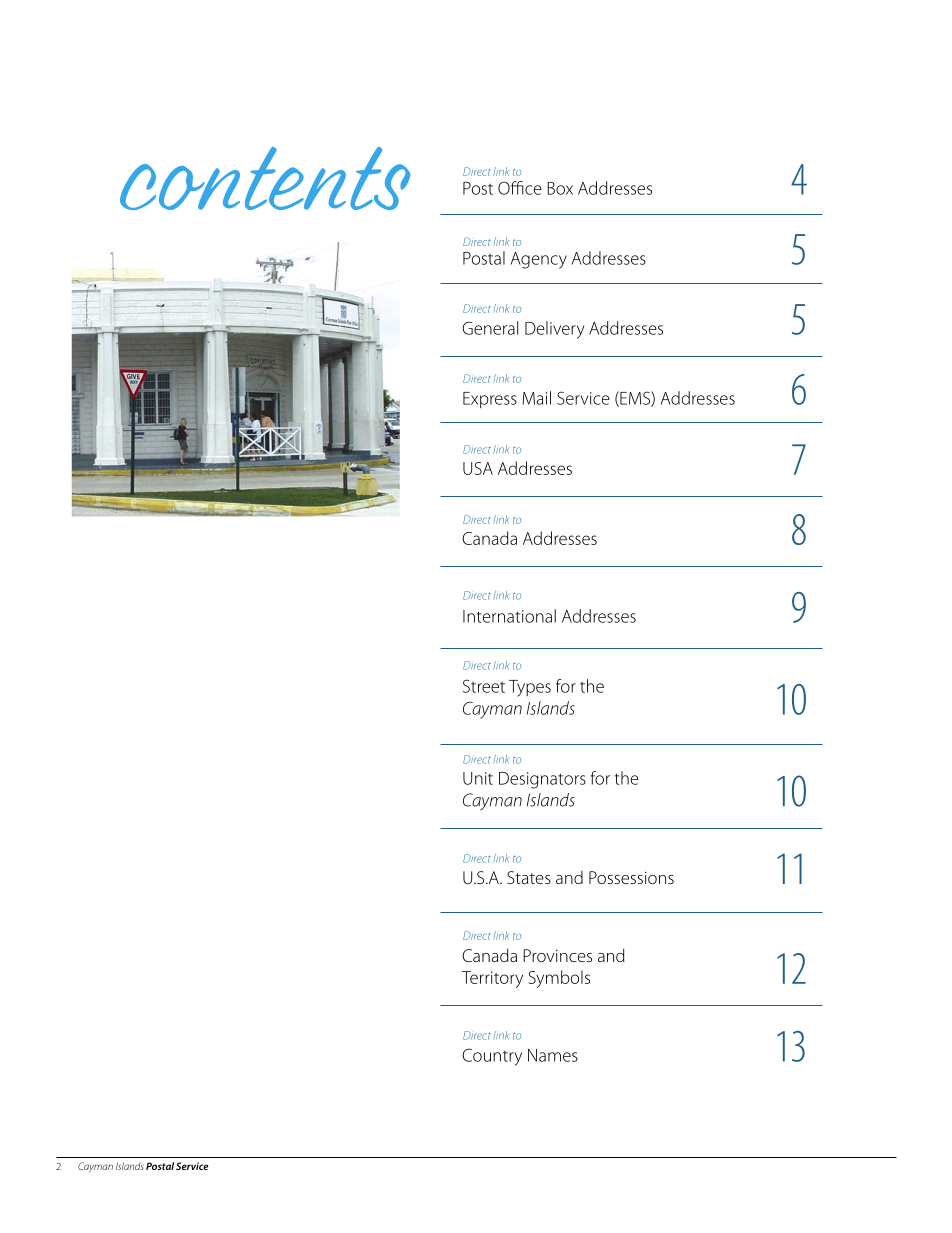 The height and width of the document is (1233, 952). Describe the element at coordinates (478, 778) in the document. I see `Unit` at that location.
